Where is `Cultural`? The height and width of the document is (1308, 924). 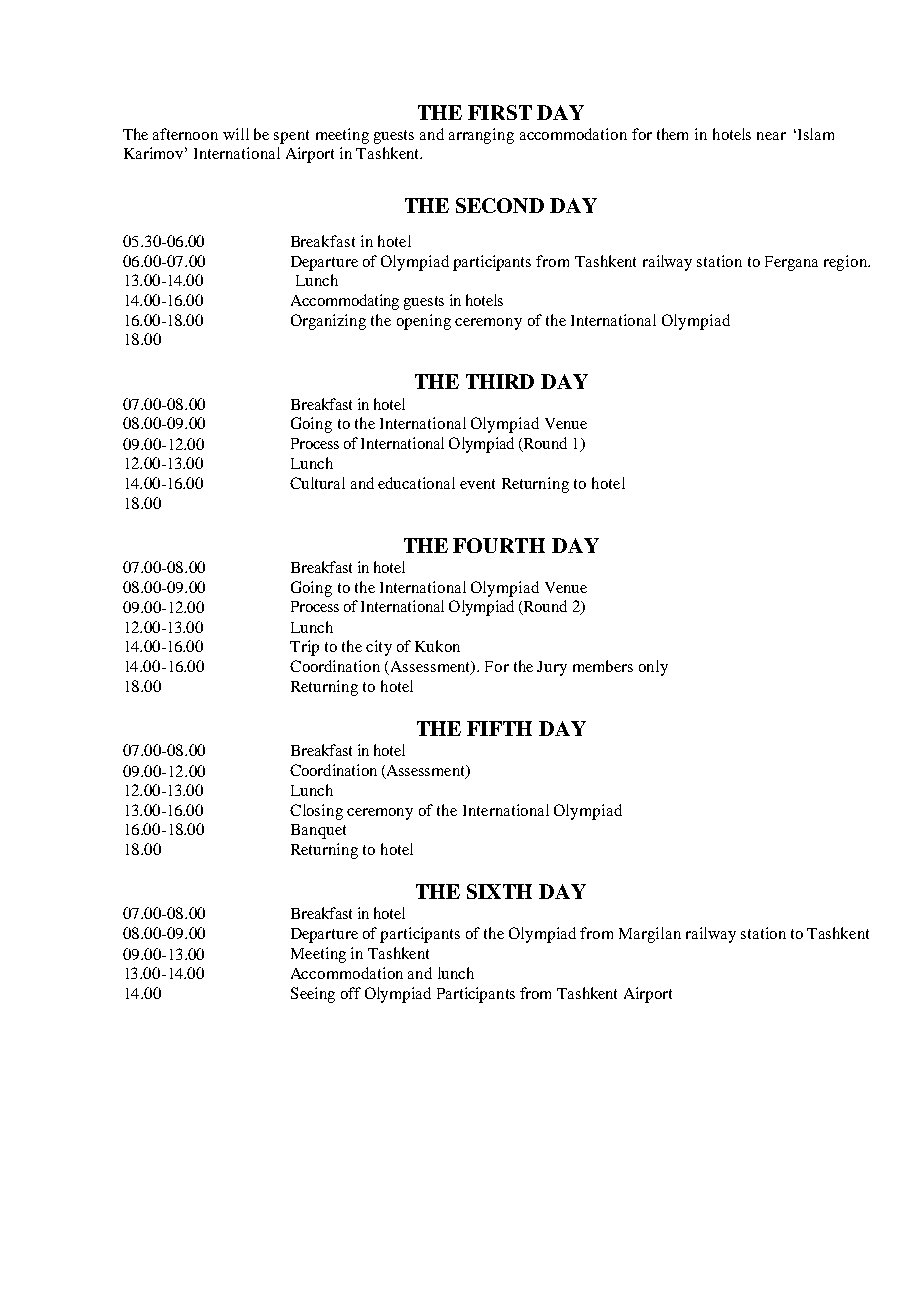 Cultural is located at coordinates (317, 483).
